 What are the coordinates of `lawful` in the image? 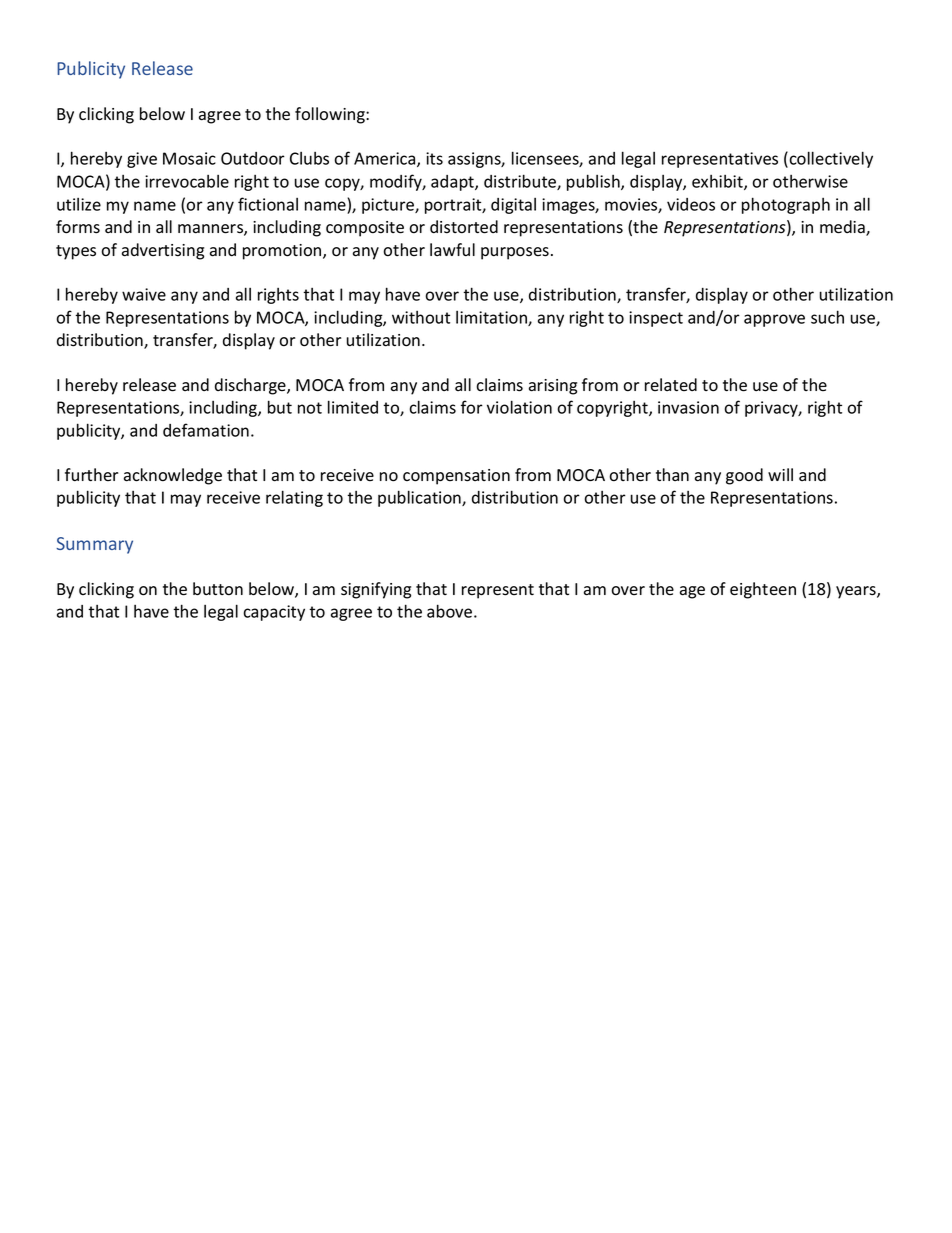 It's located at (452, 249).
